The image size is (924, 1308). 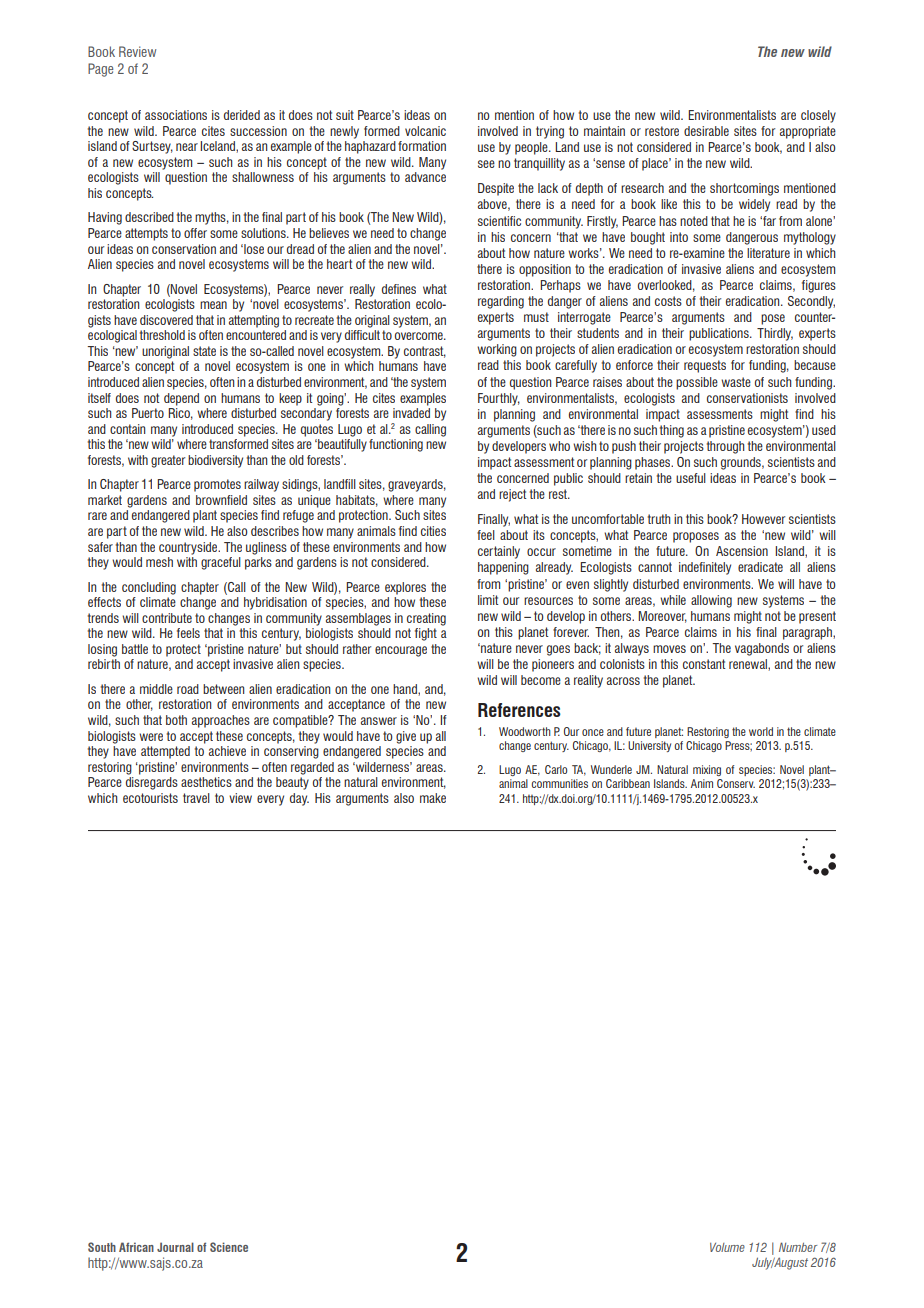 I want to click on volcanic, so click(x=425, y=131).
